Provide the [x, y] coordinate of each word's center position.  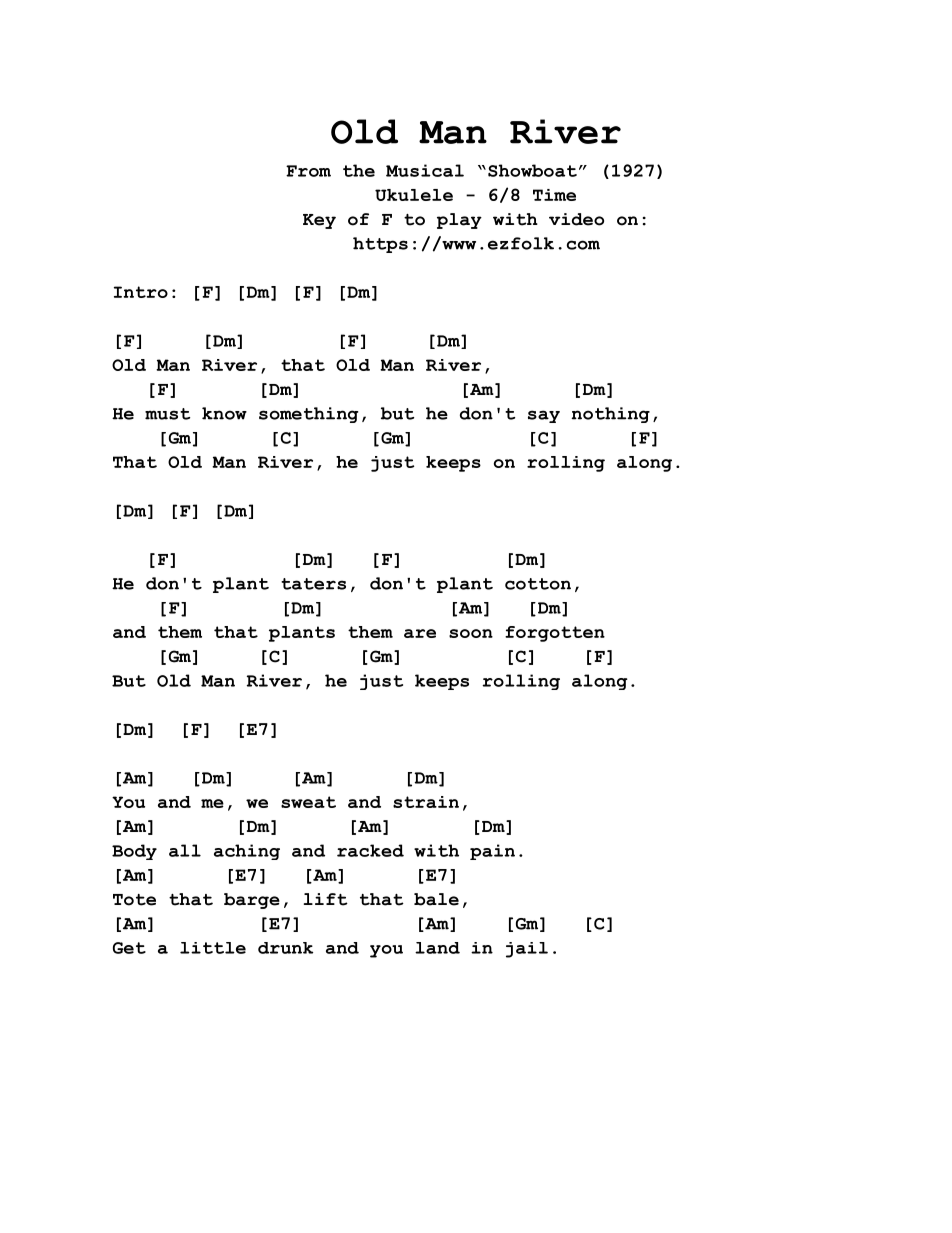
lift [326, 899]
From [308, 171]
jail [527, 950]
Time [554, 195]
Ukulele [414, 195]
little [213, 948]
